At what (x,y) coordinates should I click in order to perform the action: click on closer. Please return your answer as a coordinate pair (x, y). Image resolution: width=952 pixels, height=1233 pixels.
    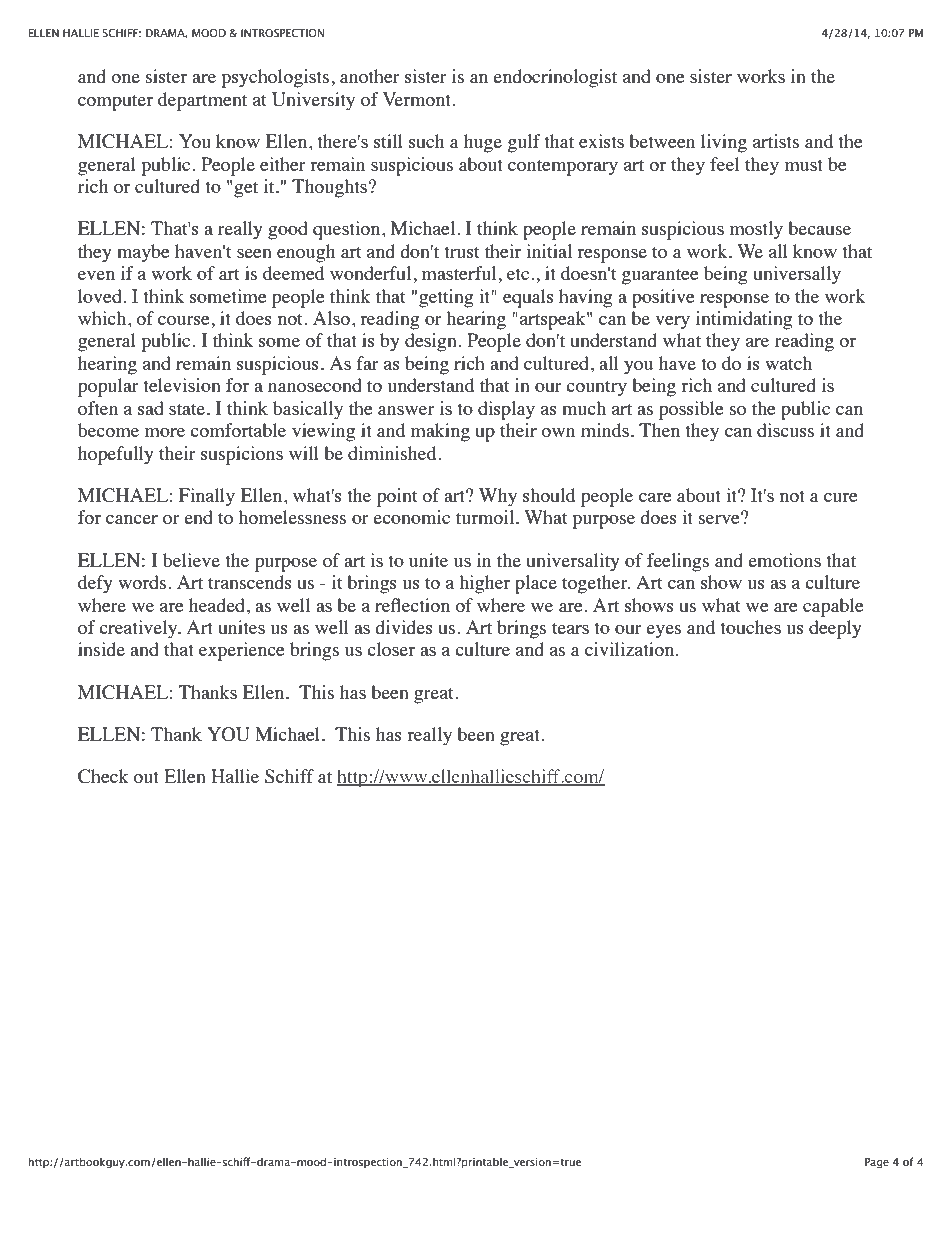
    Looking at the image, I should click on (391, 649).
